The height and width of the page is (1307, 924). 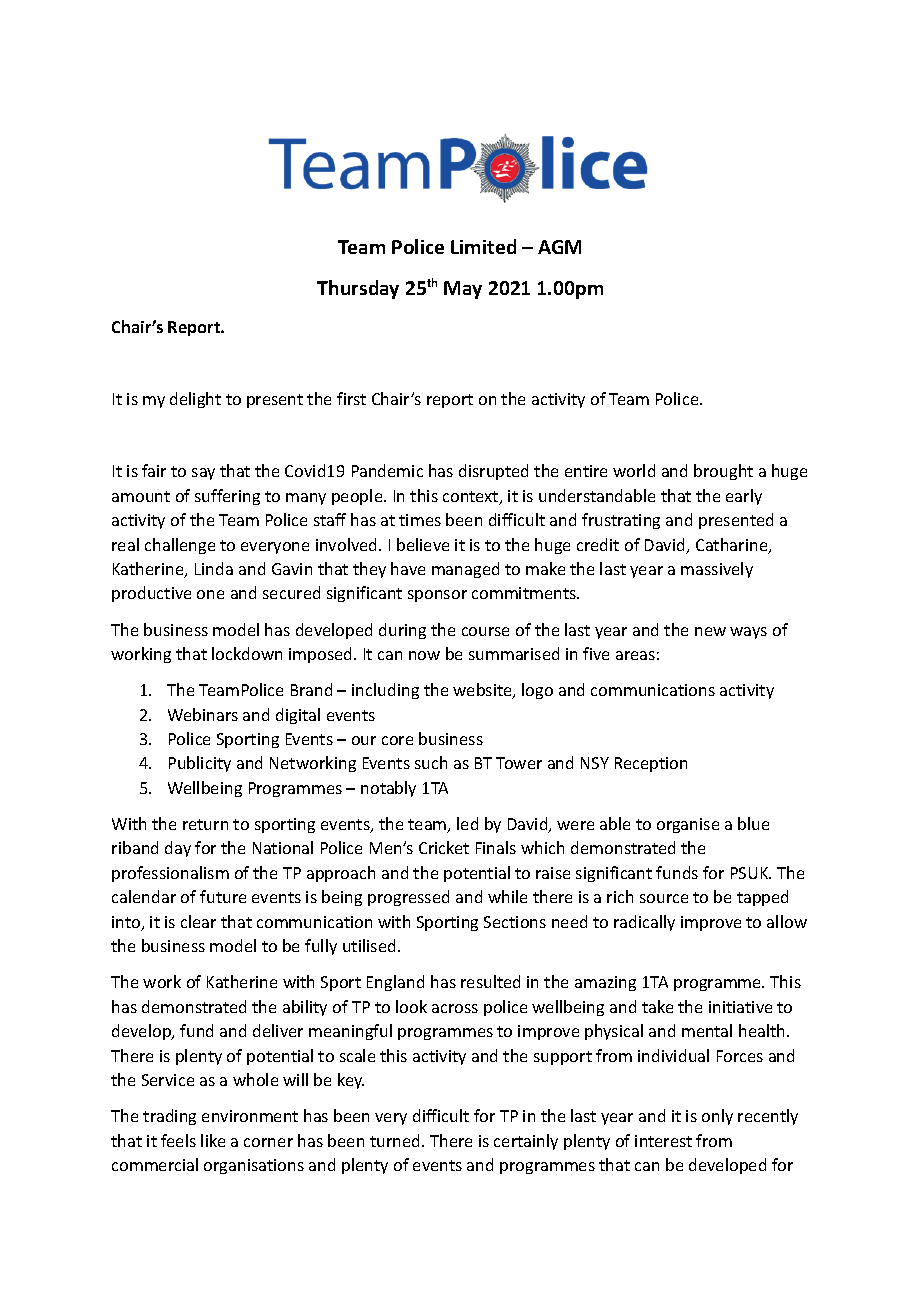 What do you see at coordinates (651, 764) in the page?
I see `Reception` at bounding box center [651, 764].
